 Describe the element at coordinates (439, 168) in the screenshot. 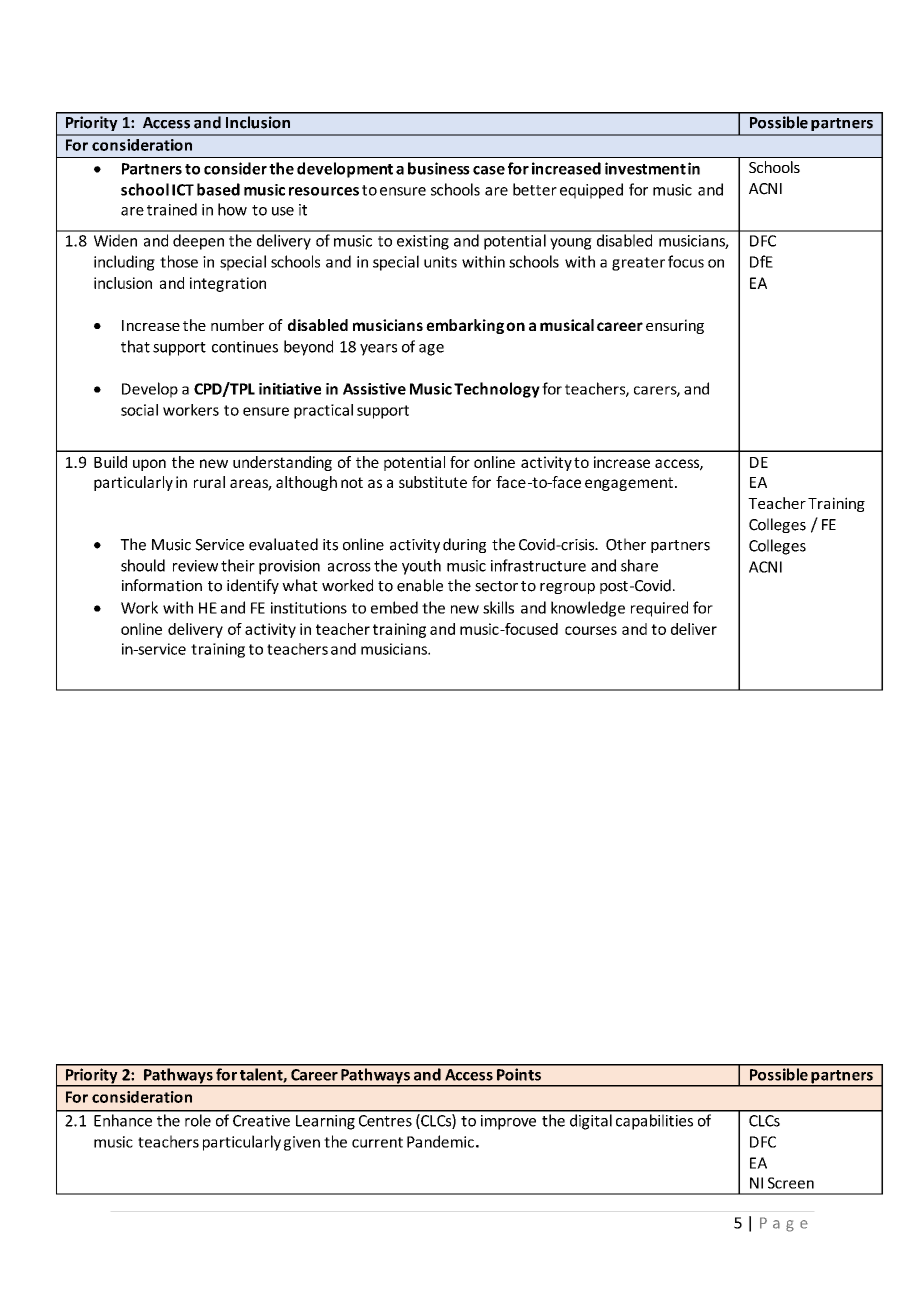

I see `business` at that location.
